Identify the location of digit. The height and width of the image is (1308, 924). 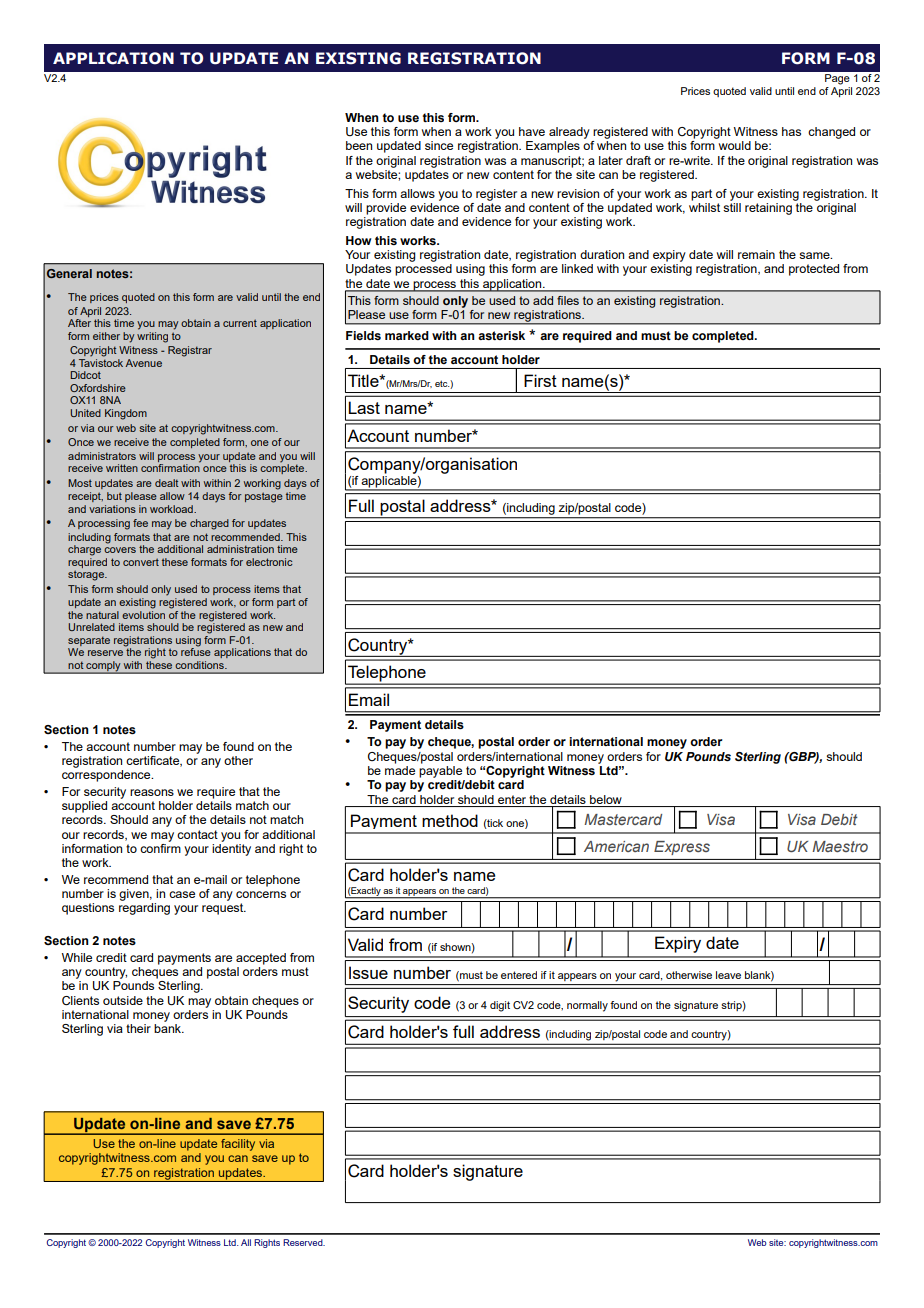
(500, 1006).
